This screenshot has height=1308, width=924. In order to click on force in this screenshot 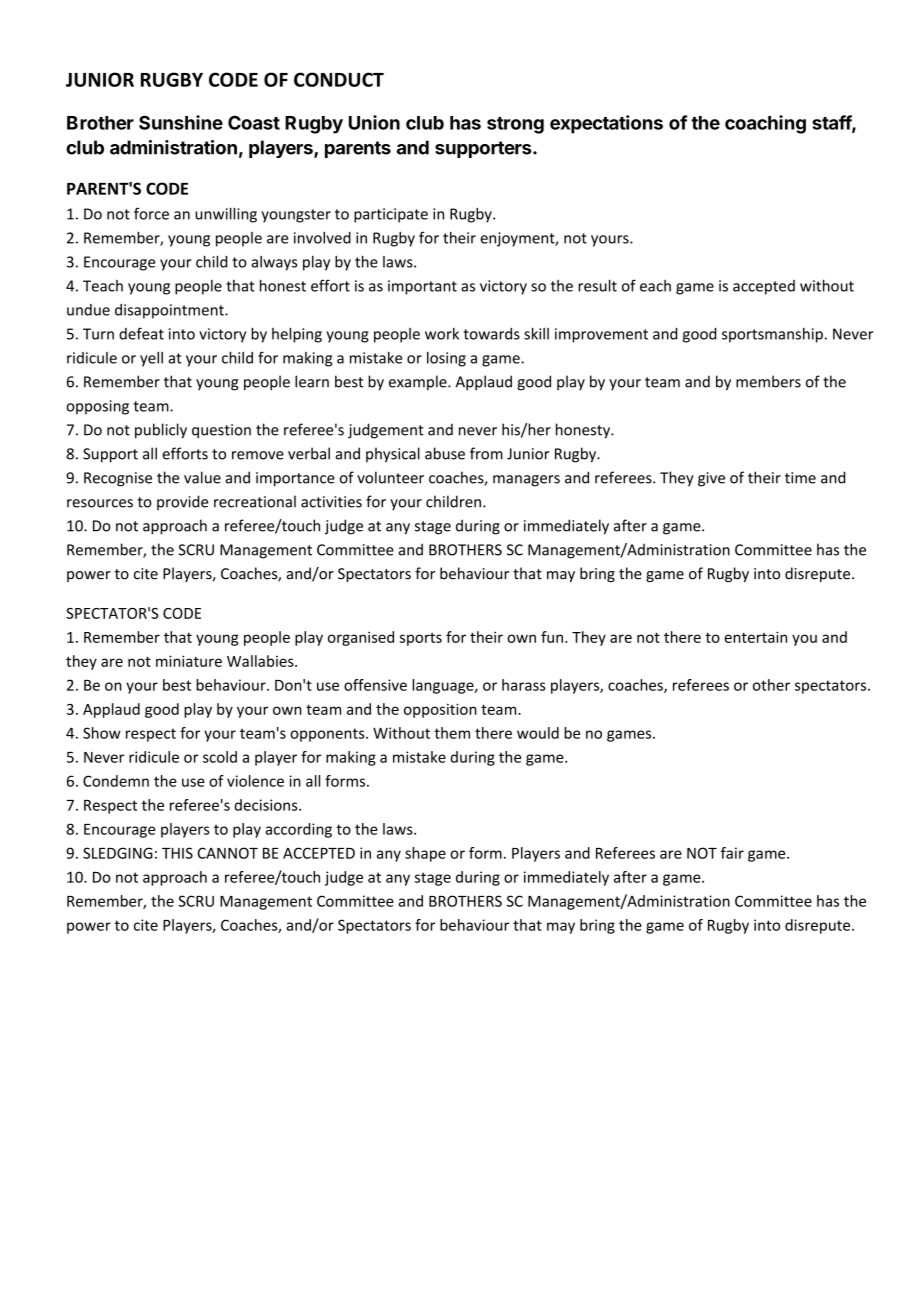, I will do `click(151, 213)`.
